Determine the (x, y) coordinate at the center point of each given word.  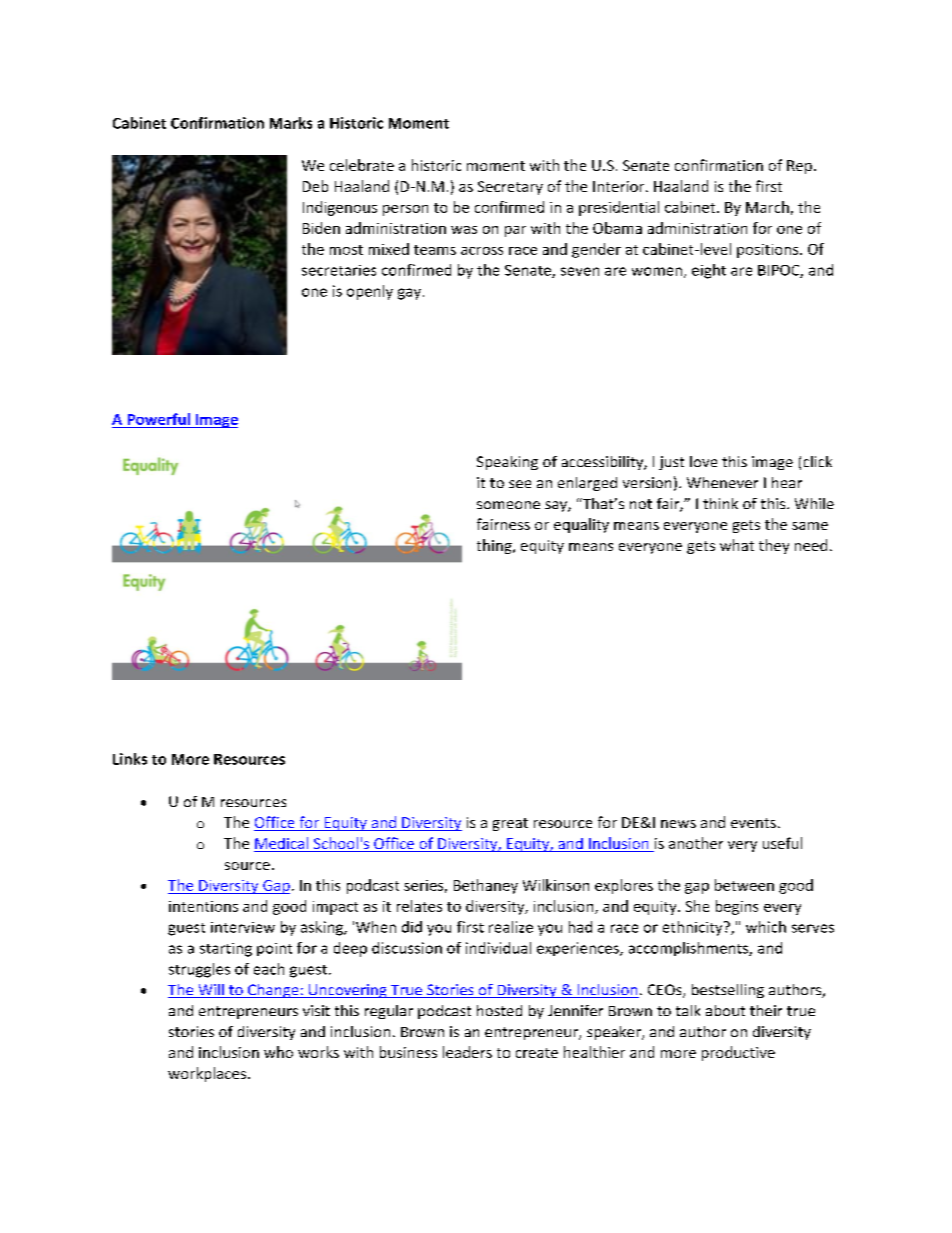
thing (495, 546)
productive (738, 1053)
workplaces (208, 1074)
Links (130, 759)
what (737, 545)
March (767, 207)
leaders (467, 1052)
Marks (291, 123)
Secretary (510, 188)
